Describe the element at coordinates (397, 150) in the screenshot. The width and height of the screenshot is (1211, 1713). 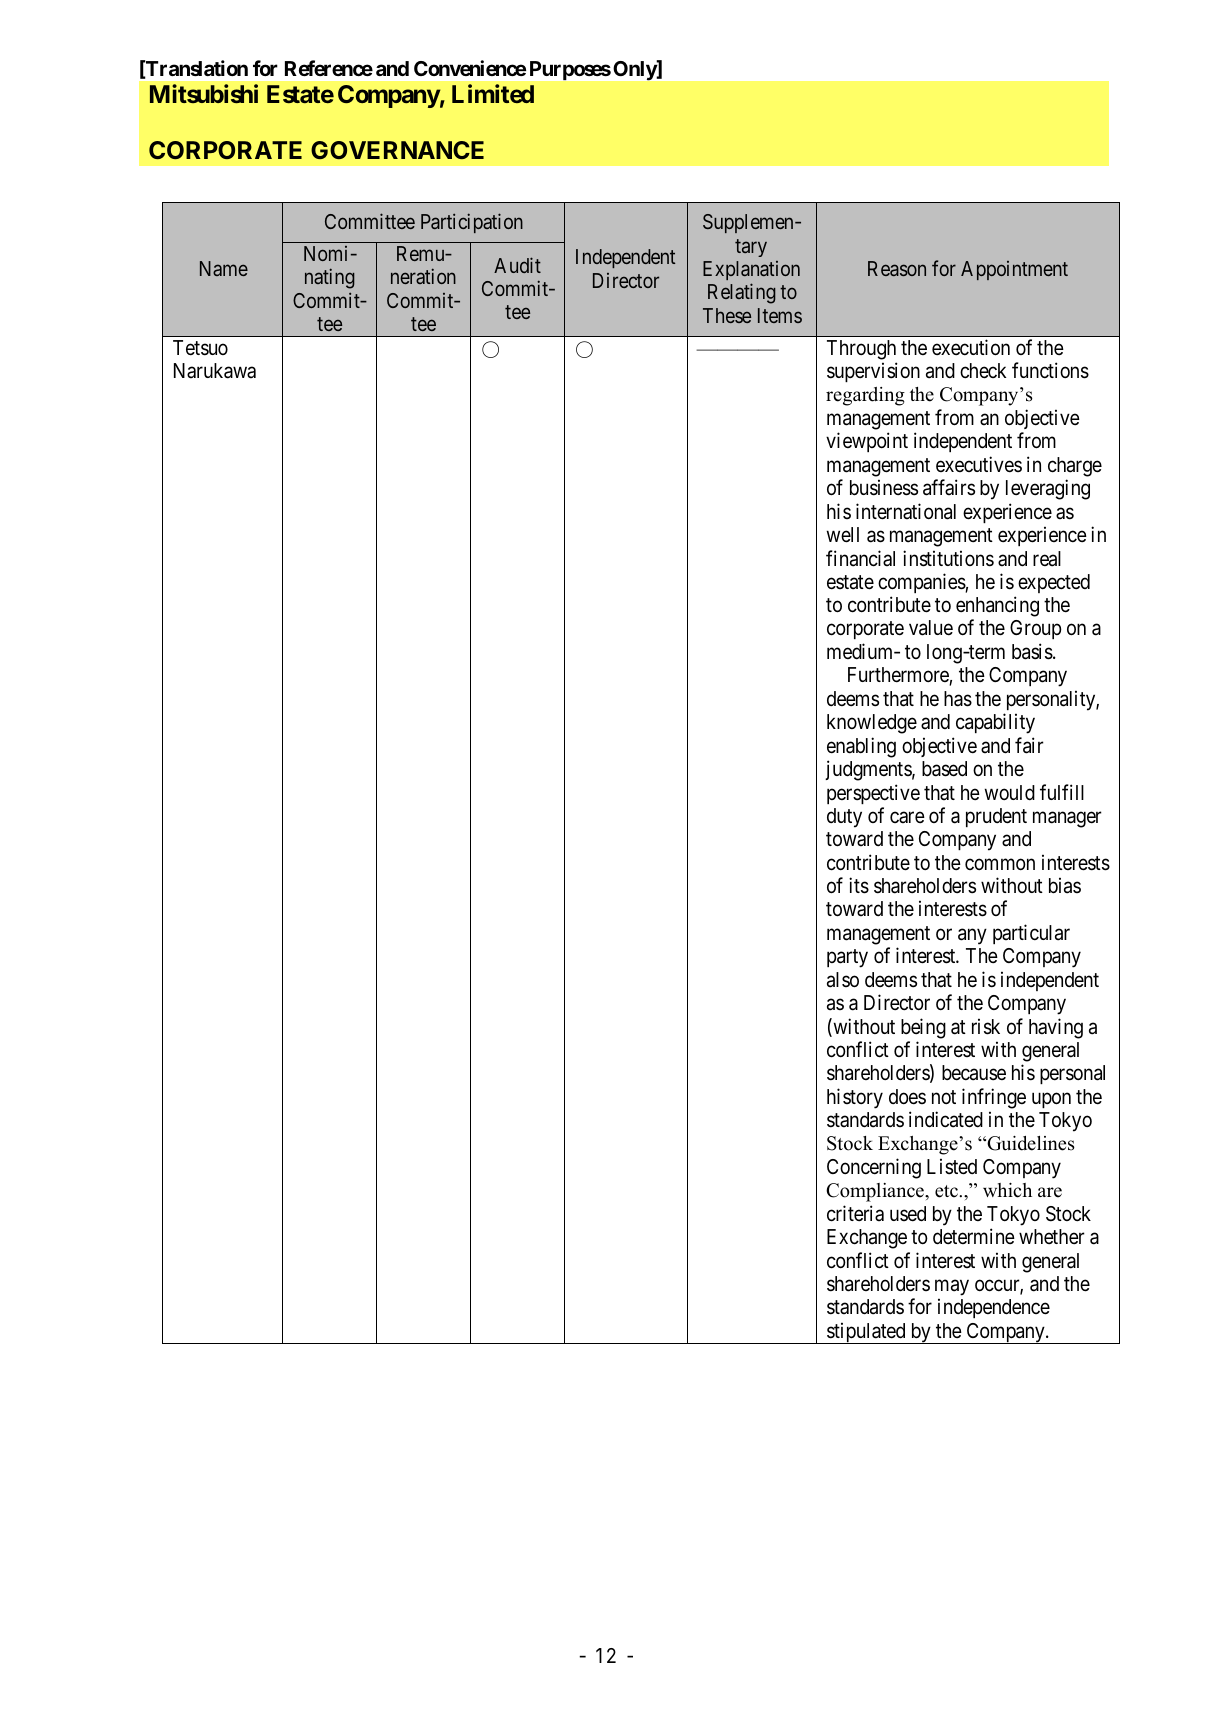
I see `GOVERNANCE` at that location.
